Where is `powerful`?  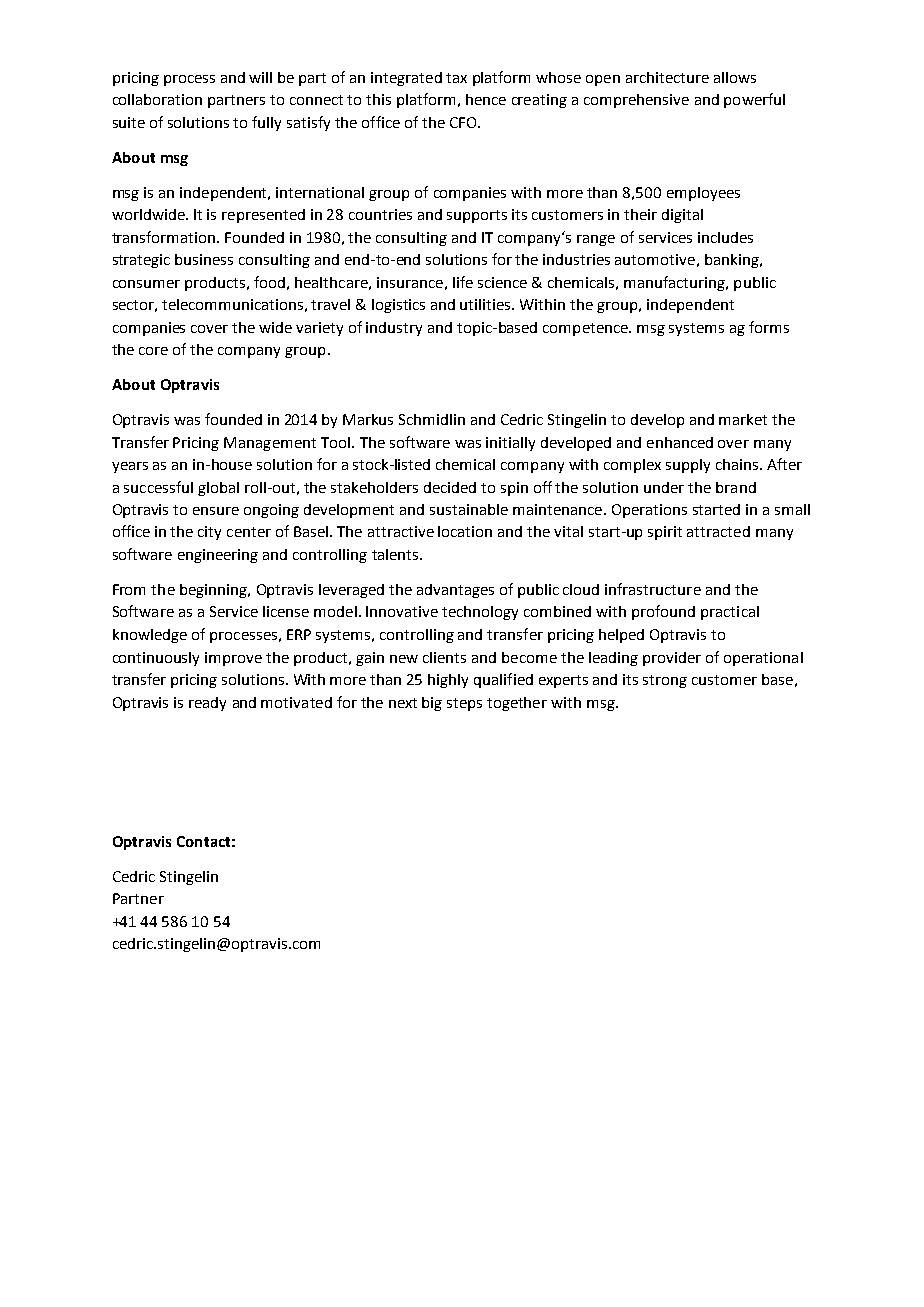
powerful is located at coordinates (754, 100).
